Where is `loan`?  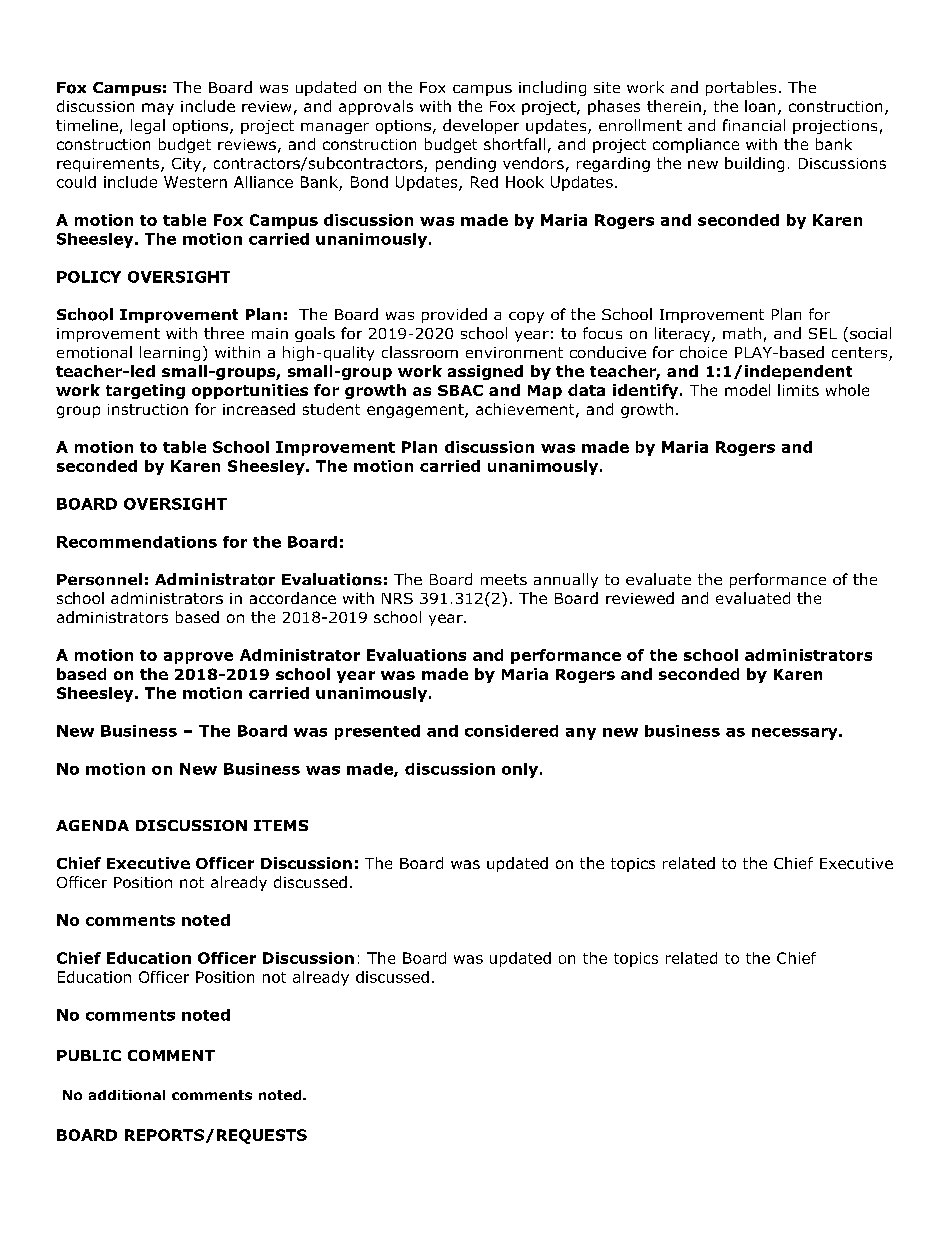 loan is located at coordinates (760, 106).
